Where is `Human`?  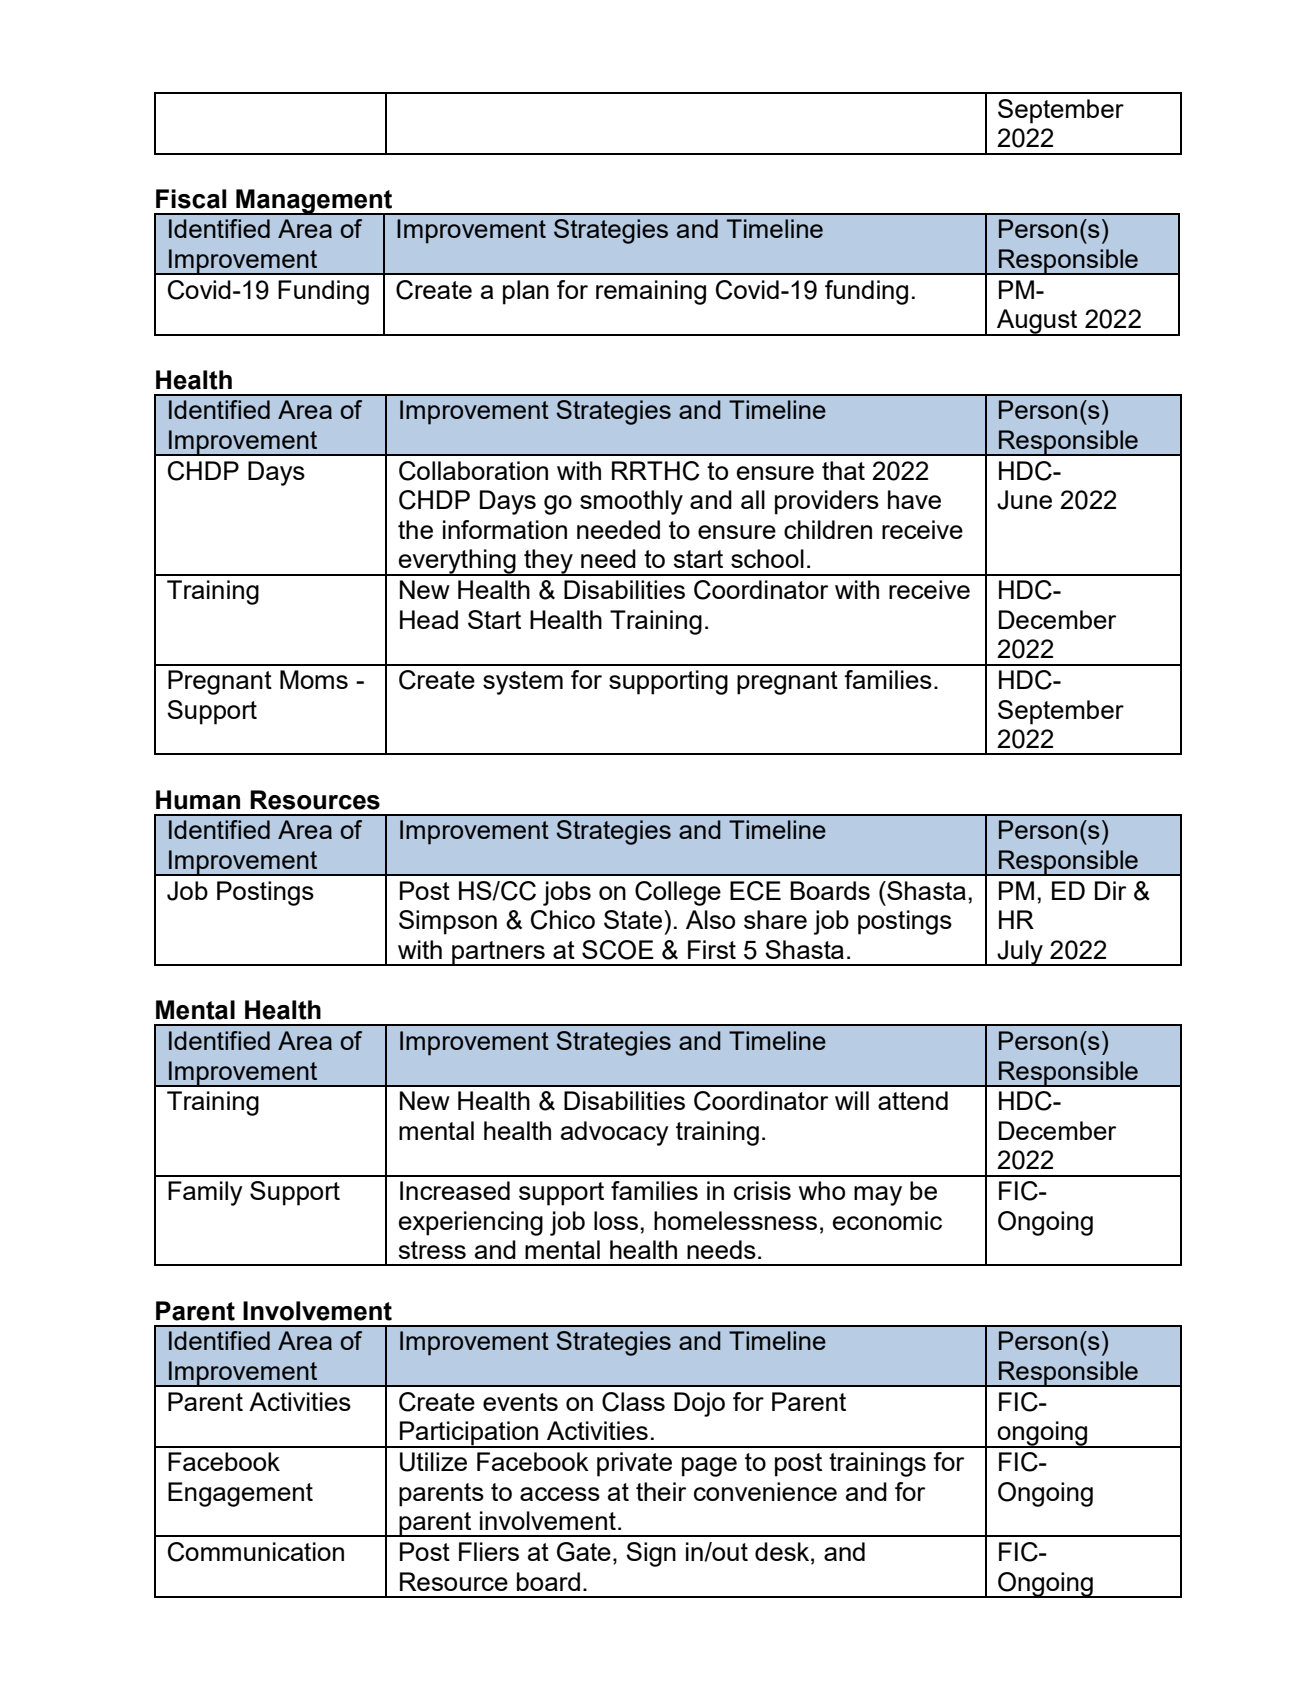
Human is located at coordinates (198, 800).
